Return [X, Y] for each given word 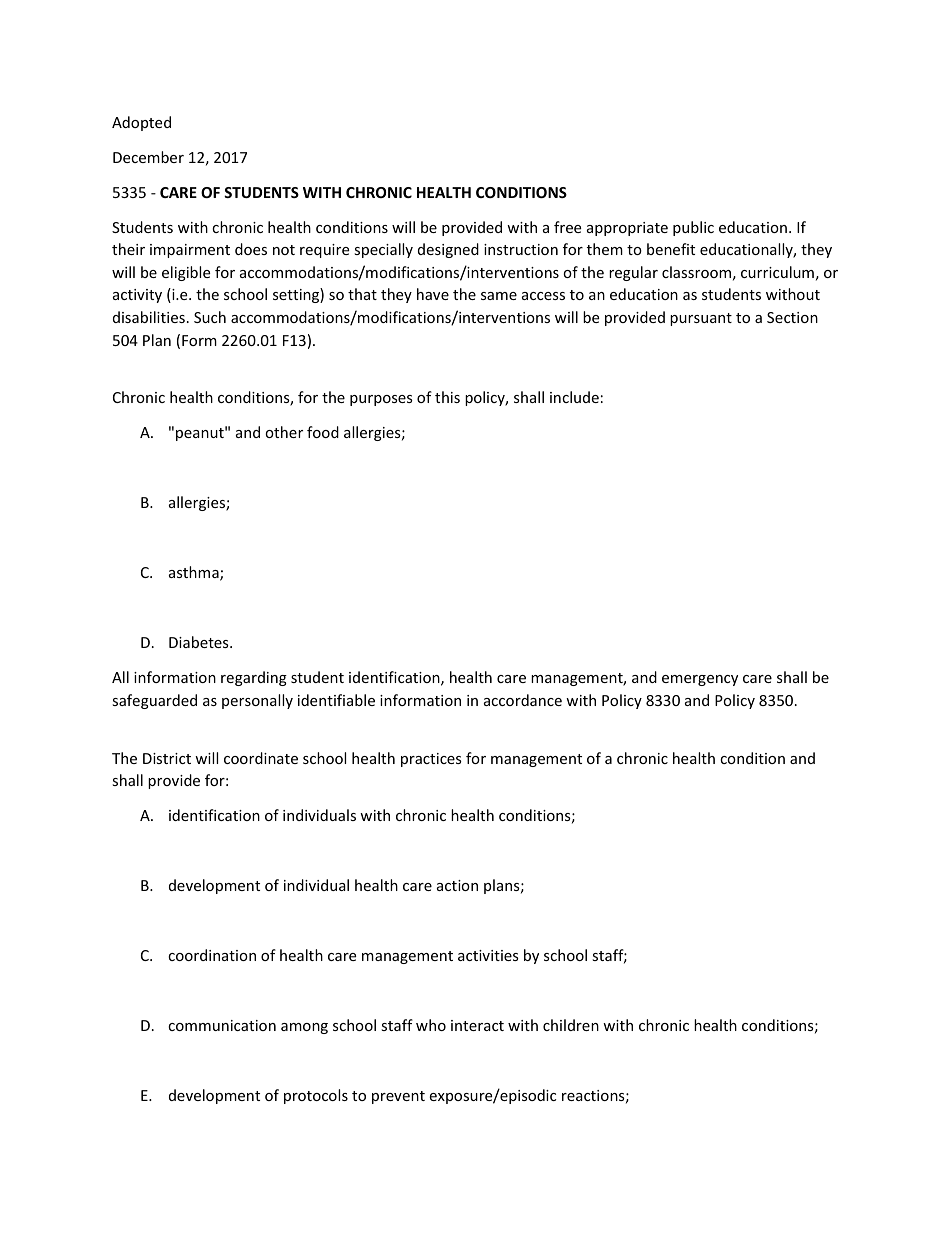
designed [448, 250]
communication [222, 1025]
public [693, 228]
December [148, 157]
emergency [700, 680]
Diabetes [200, 642]
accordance [523, 700]
